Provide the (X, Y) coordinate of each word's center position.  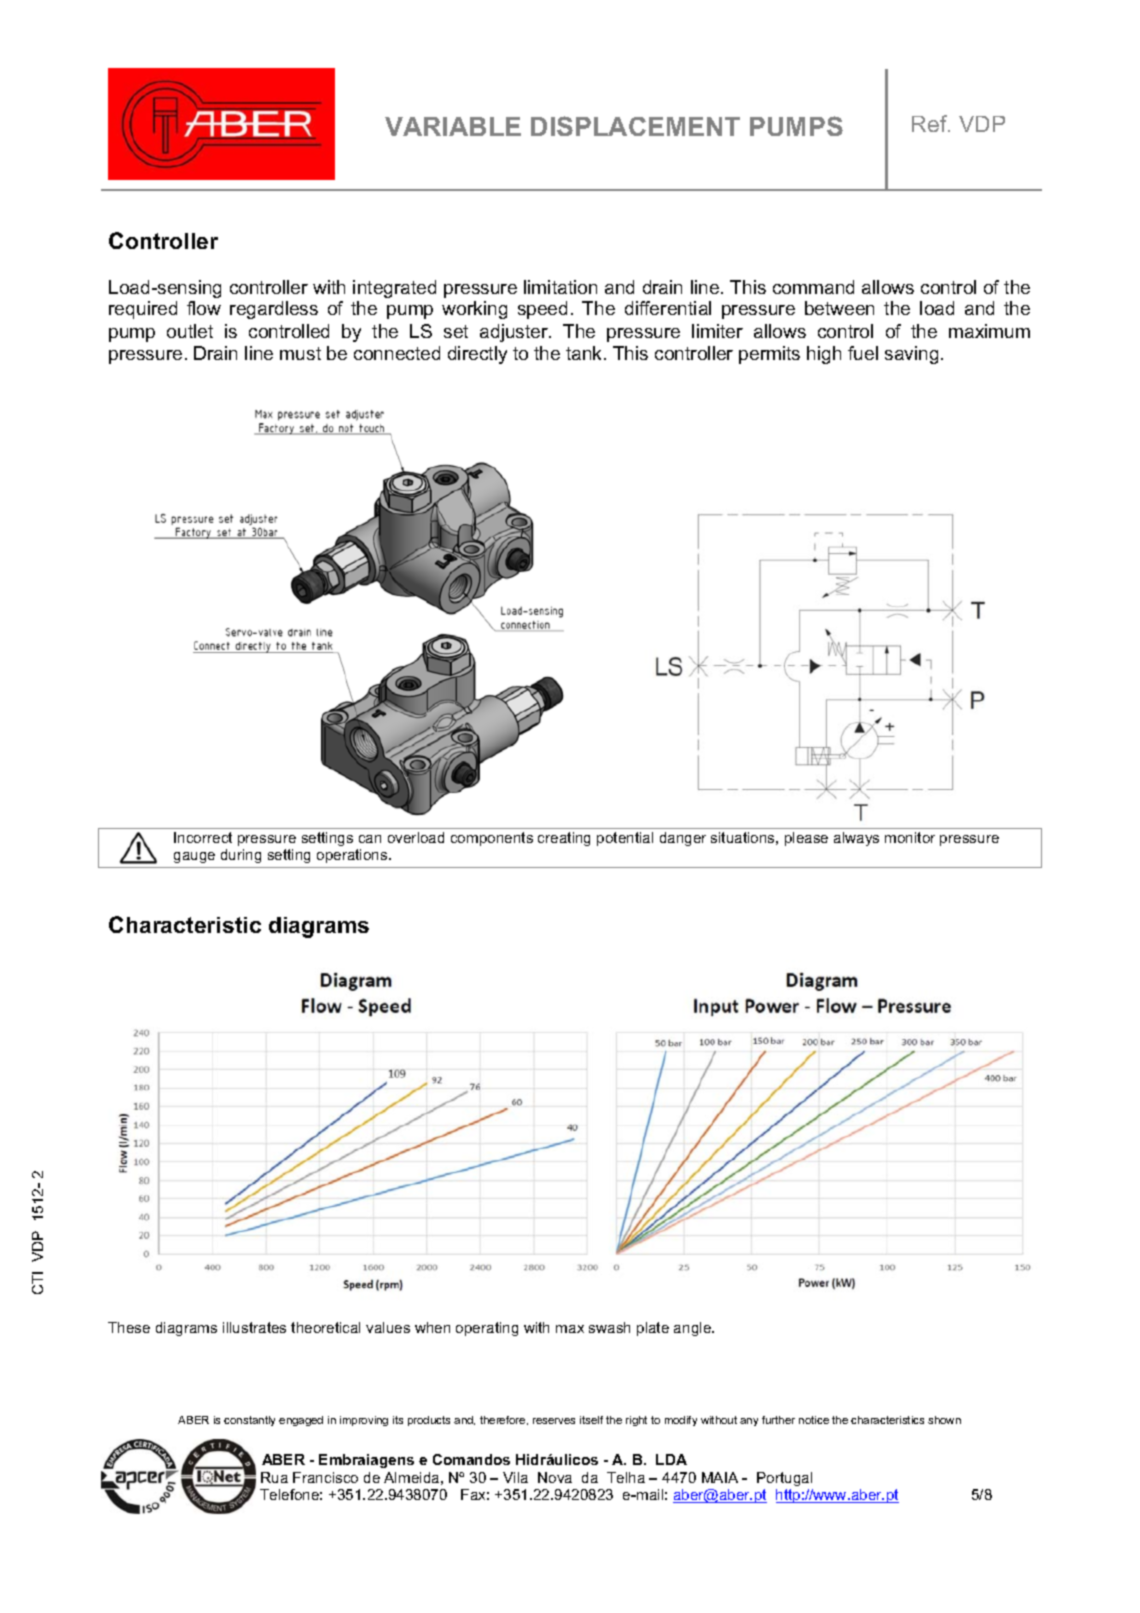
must (300, 353)
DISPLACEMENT (635, 126)
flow (204, 308)
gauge (194, 857)
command (813, 287)
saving (911, 355)
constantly (249, 1421)
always (856, 839)
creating (564, 839)
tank (585, 353)
